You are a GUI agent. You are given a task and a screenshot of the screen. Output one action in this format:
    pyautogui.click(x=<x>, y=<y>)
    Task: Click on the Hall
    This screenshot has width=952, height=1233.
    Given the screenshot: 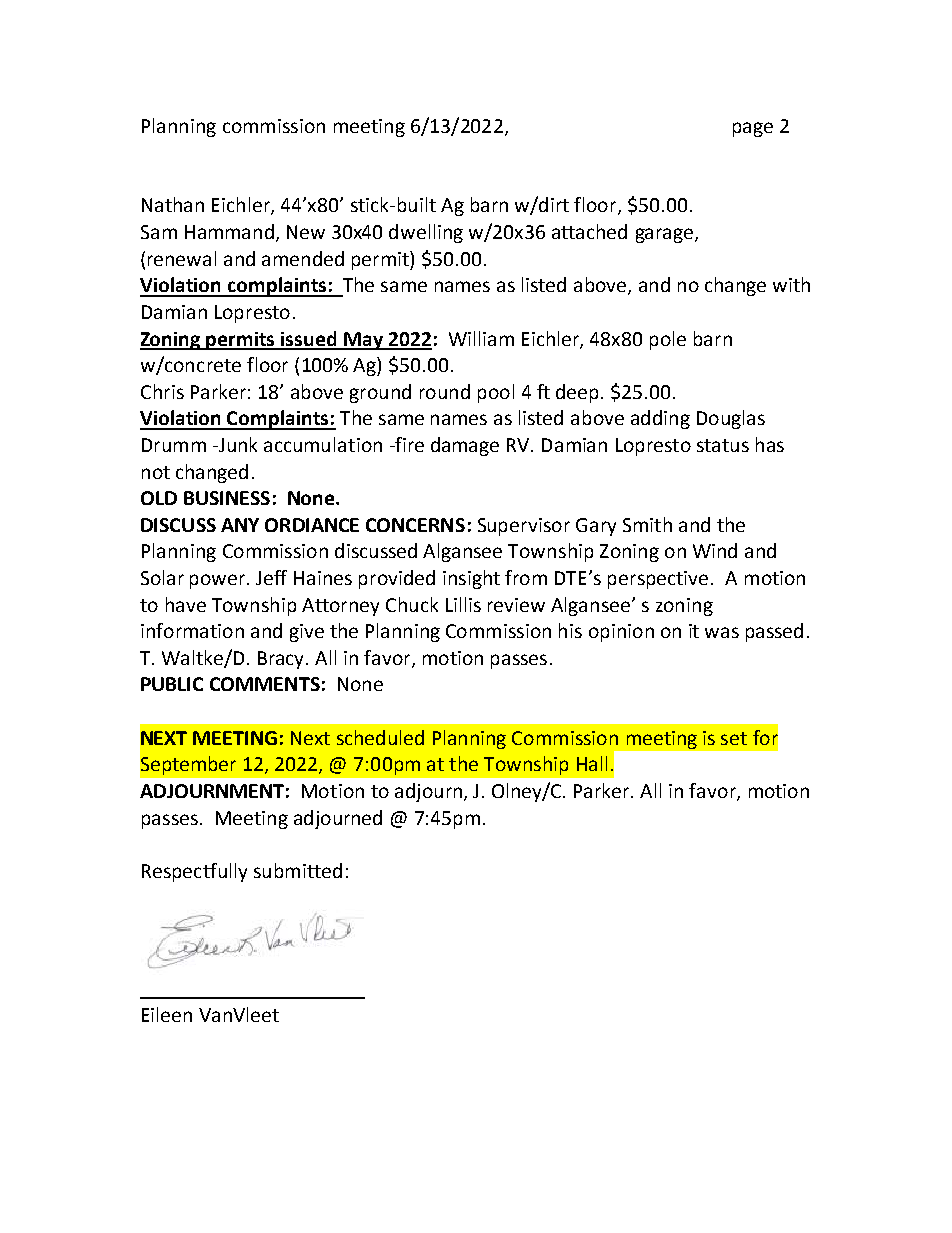 What is the action you would take?
    pyautogui.click(x=592, y=763)
